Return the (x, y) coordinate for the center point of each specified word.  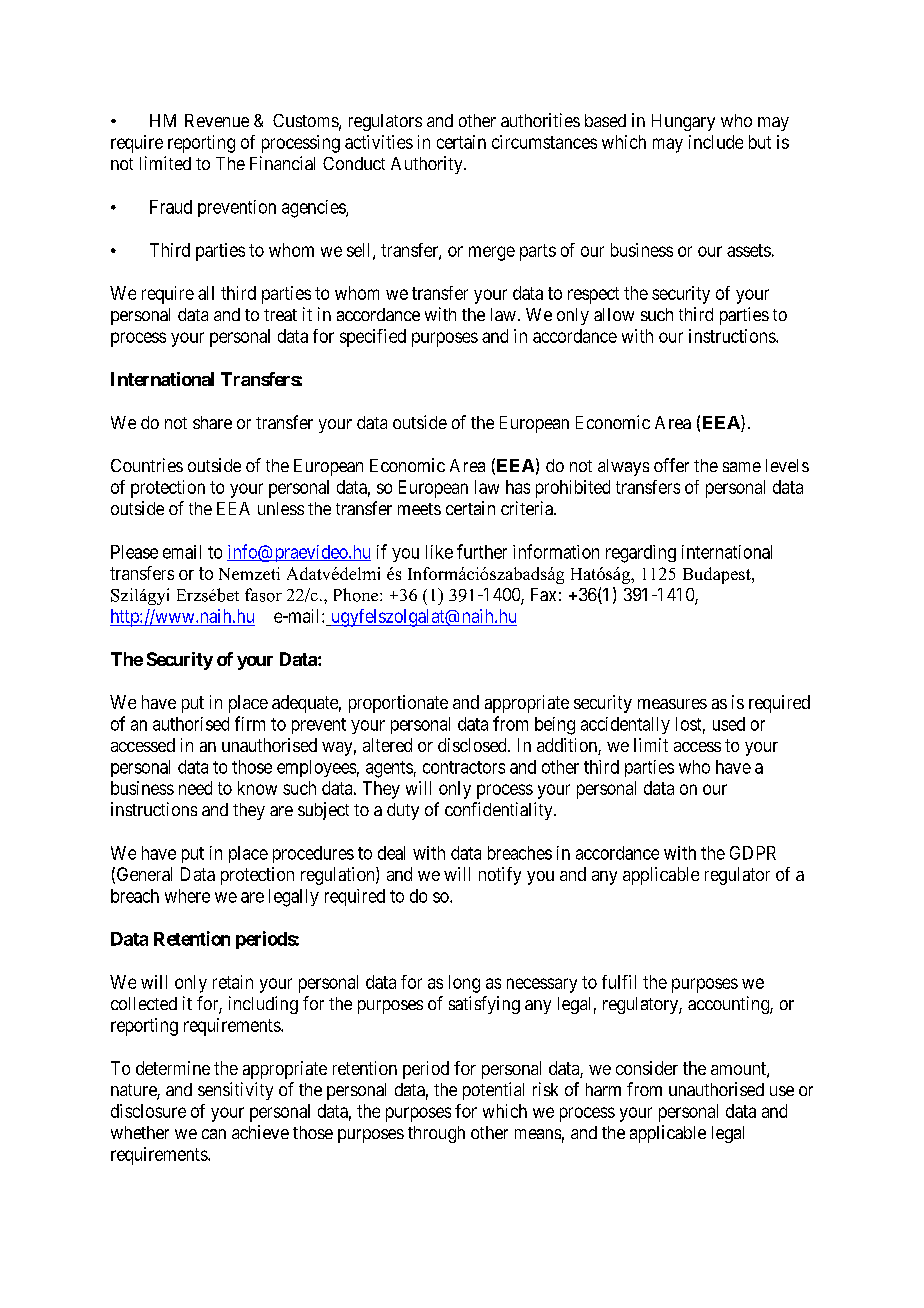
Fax (543, 594)
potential (493, 1091)
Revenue (217, 120)
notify (500, 876)
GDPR (753, 853)
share (212, 422)
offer (671, 465)
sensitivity (235, 1091)
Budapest (718, 575)
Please (134, 552)
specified (373, 338)
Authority (428, 165)
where (187, 896)
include (716, 142)
